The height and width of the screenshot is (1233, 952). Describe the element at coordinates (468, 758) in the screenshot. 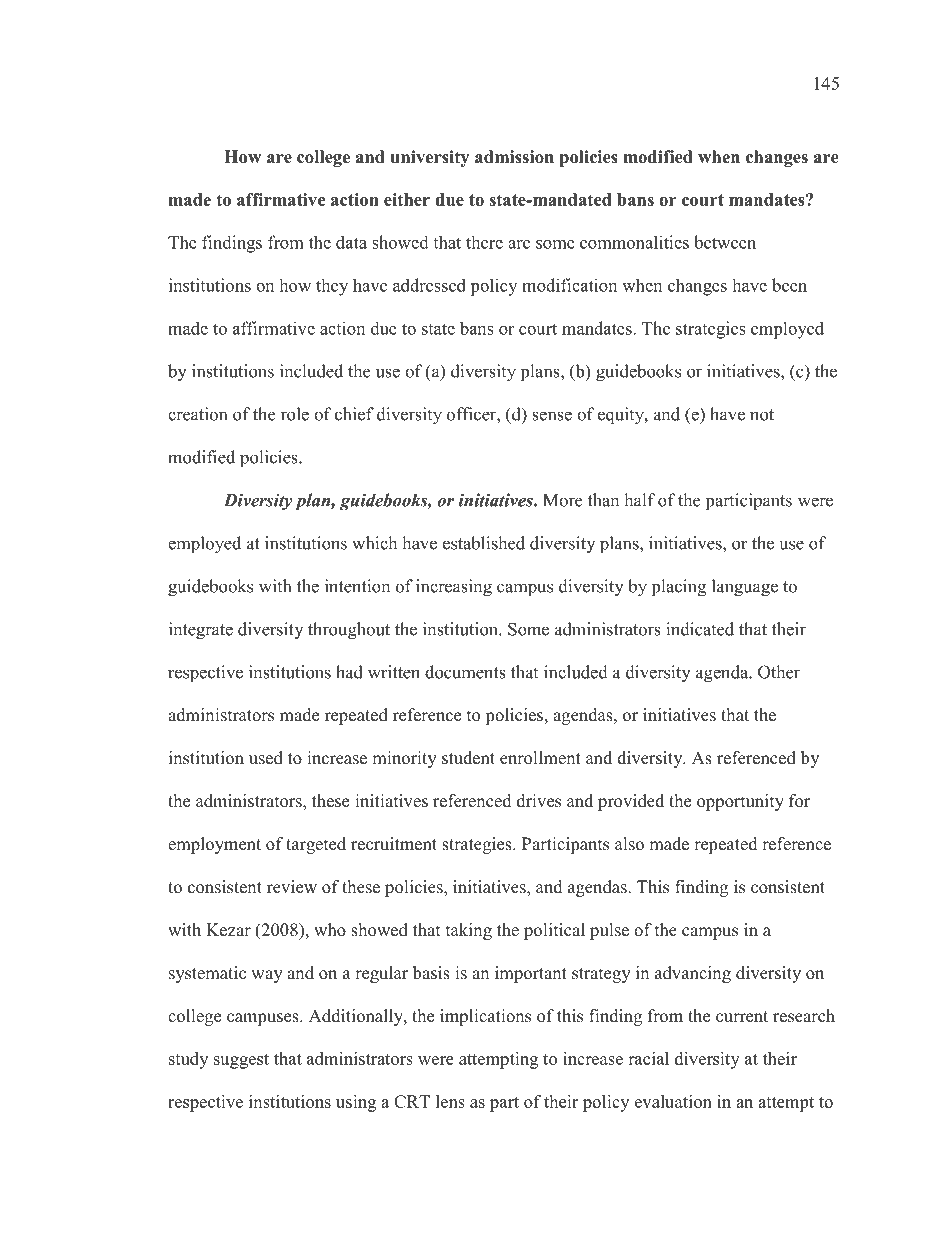

I see `student` at that location.
